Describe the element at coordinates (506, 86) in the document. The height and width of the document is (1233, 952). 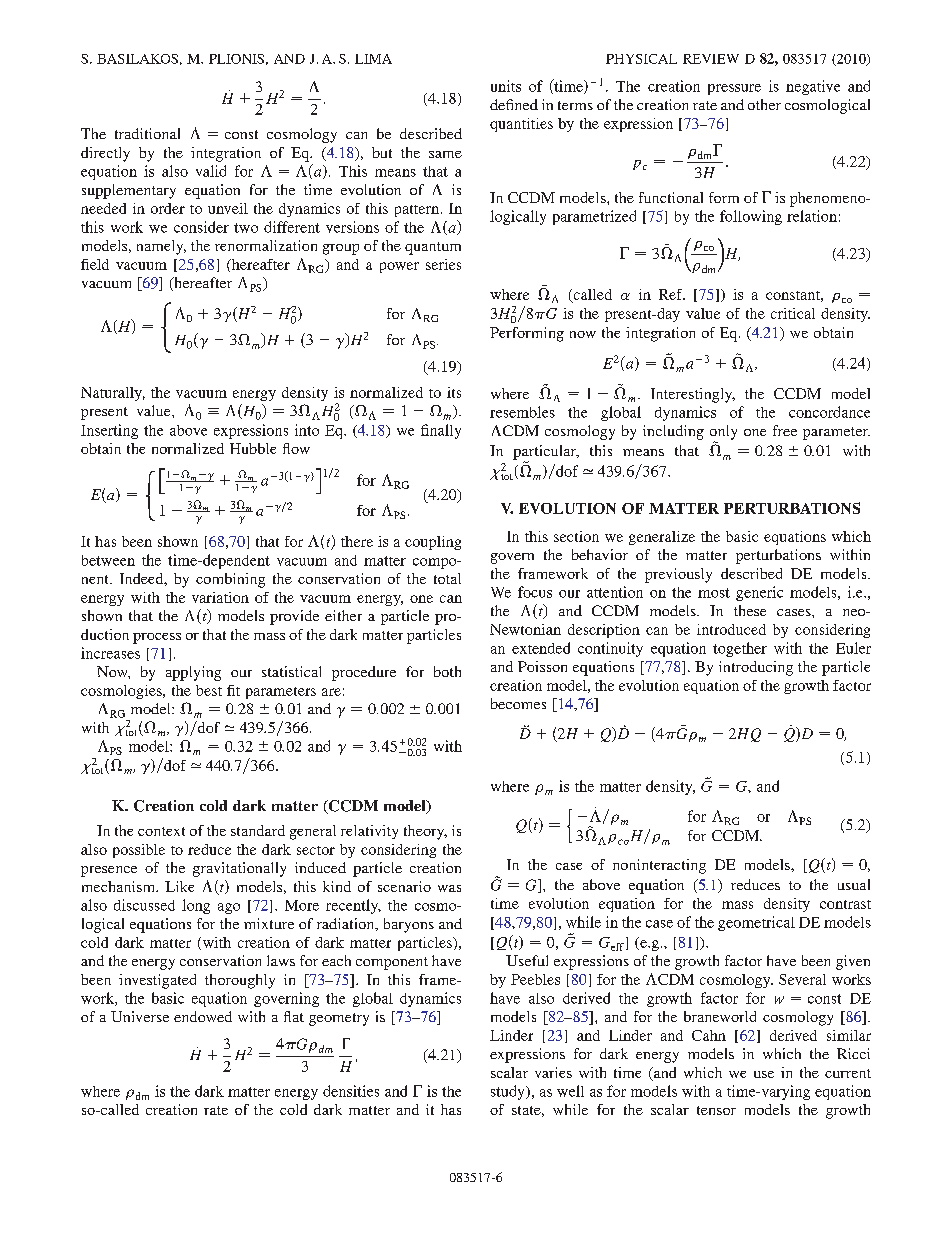
I see `units` at that location.
